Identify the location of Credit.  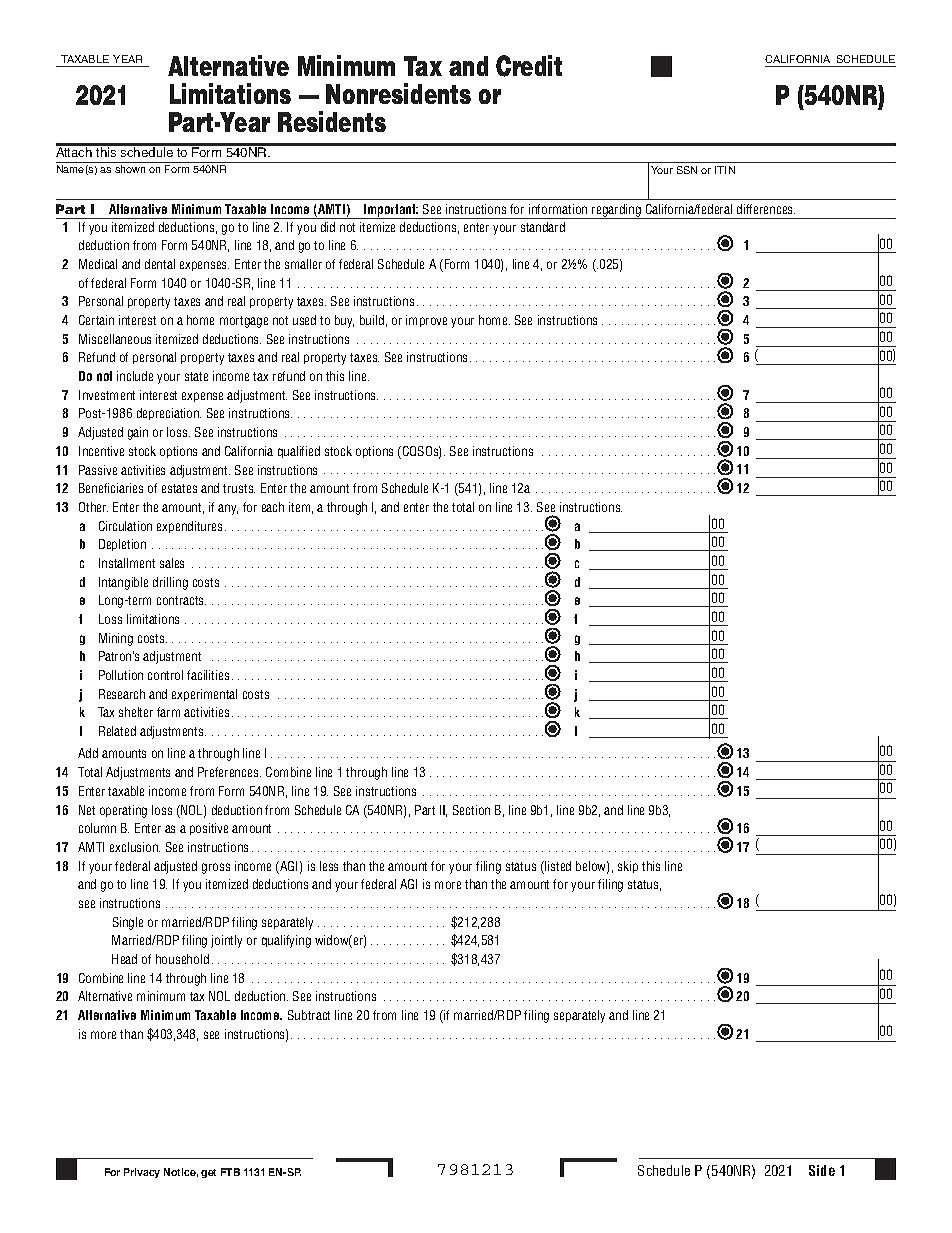
(529, 66).
